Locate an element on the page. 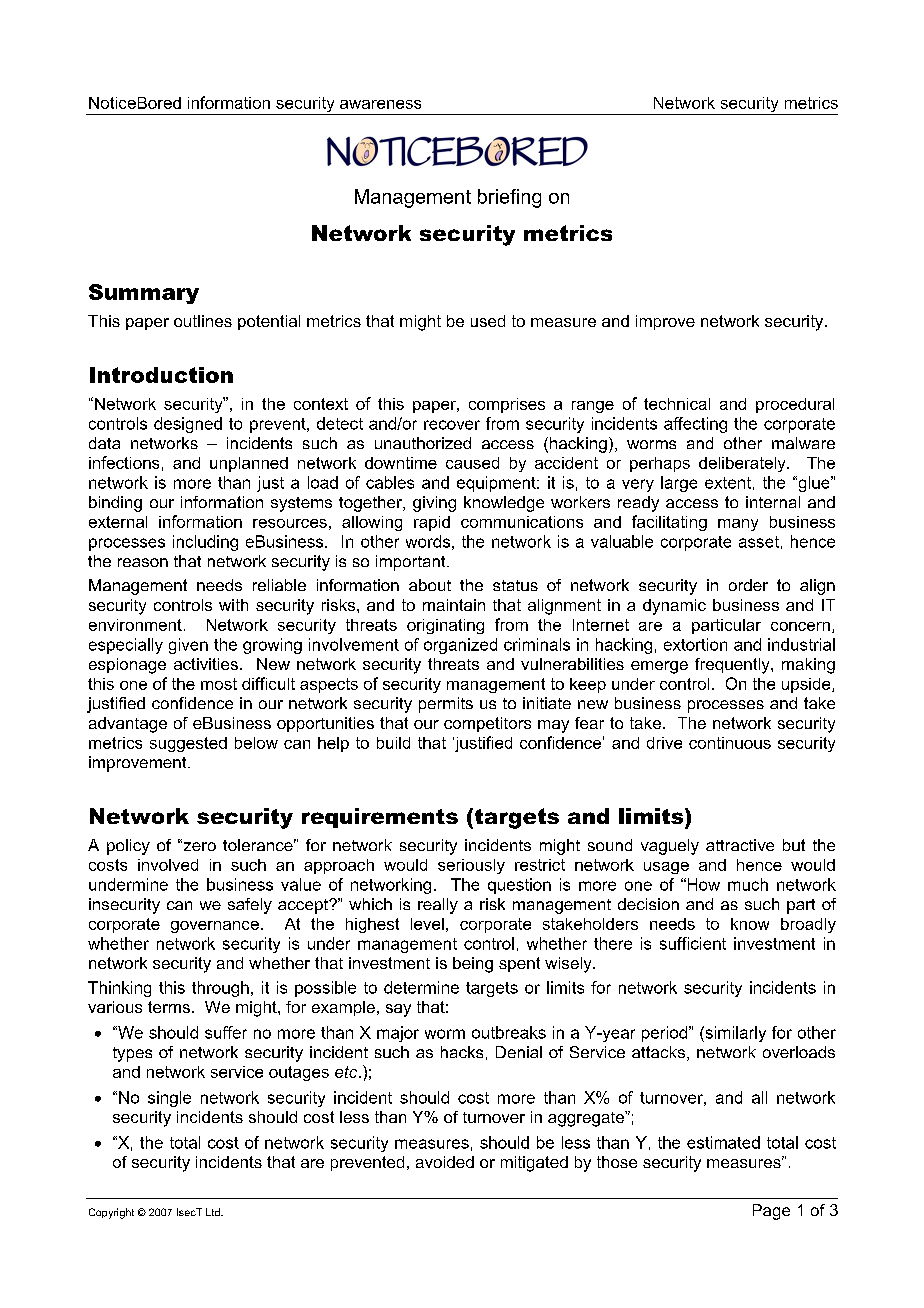 The image size is (924, 1308). technical is located at coordinates (677, 404).
